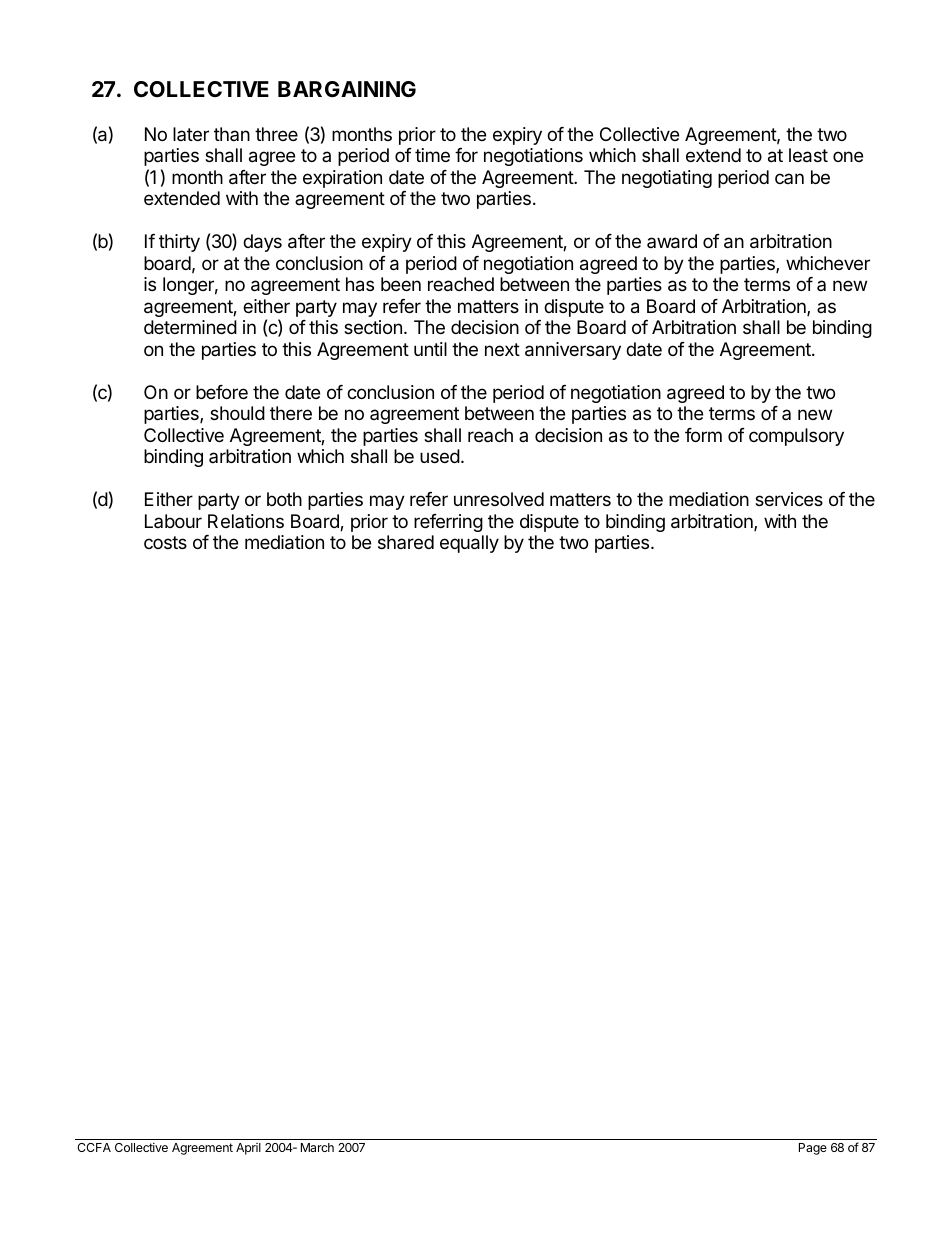 The image size is (952, 1233). What do you see at coordinates (248, 1149) in the image?
I see `April` at bounding box center [248, 1149].
